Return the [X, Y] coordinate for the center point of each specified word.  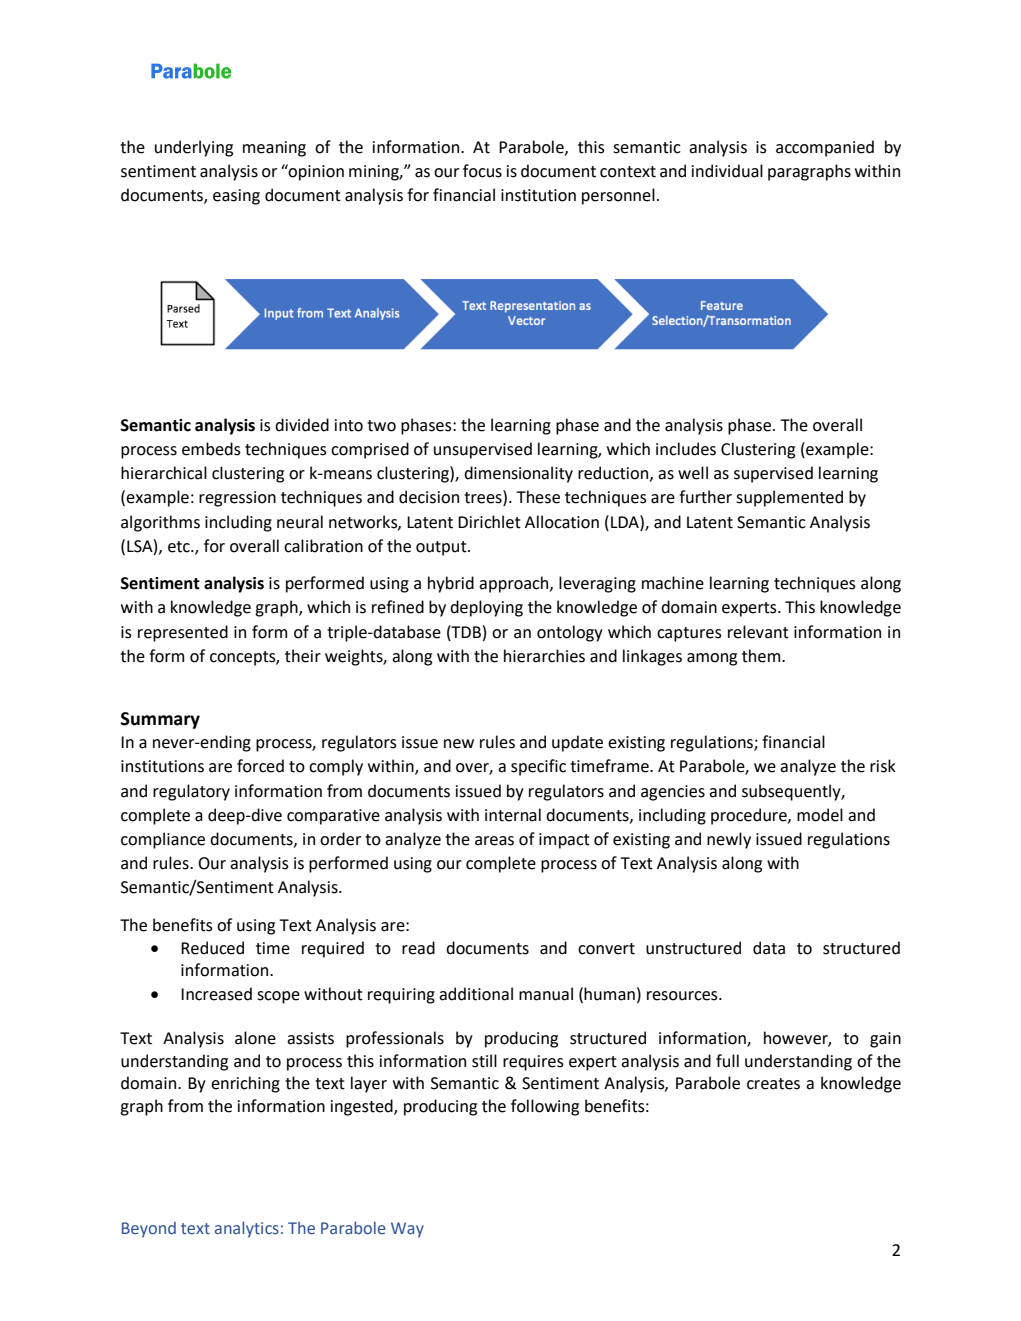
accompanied [825, 148]
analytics [247, 1229]
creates [773, 1084]
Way [407, 1230]
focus [482, 171]
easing [236, 197]
